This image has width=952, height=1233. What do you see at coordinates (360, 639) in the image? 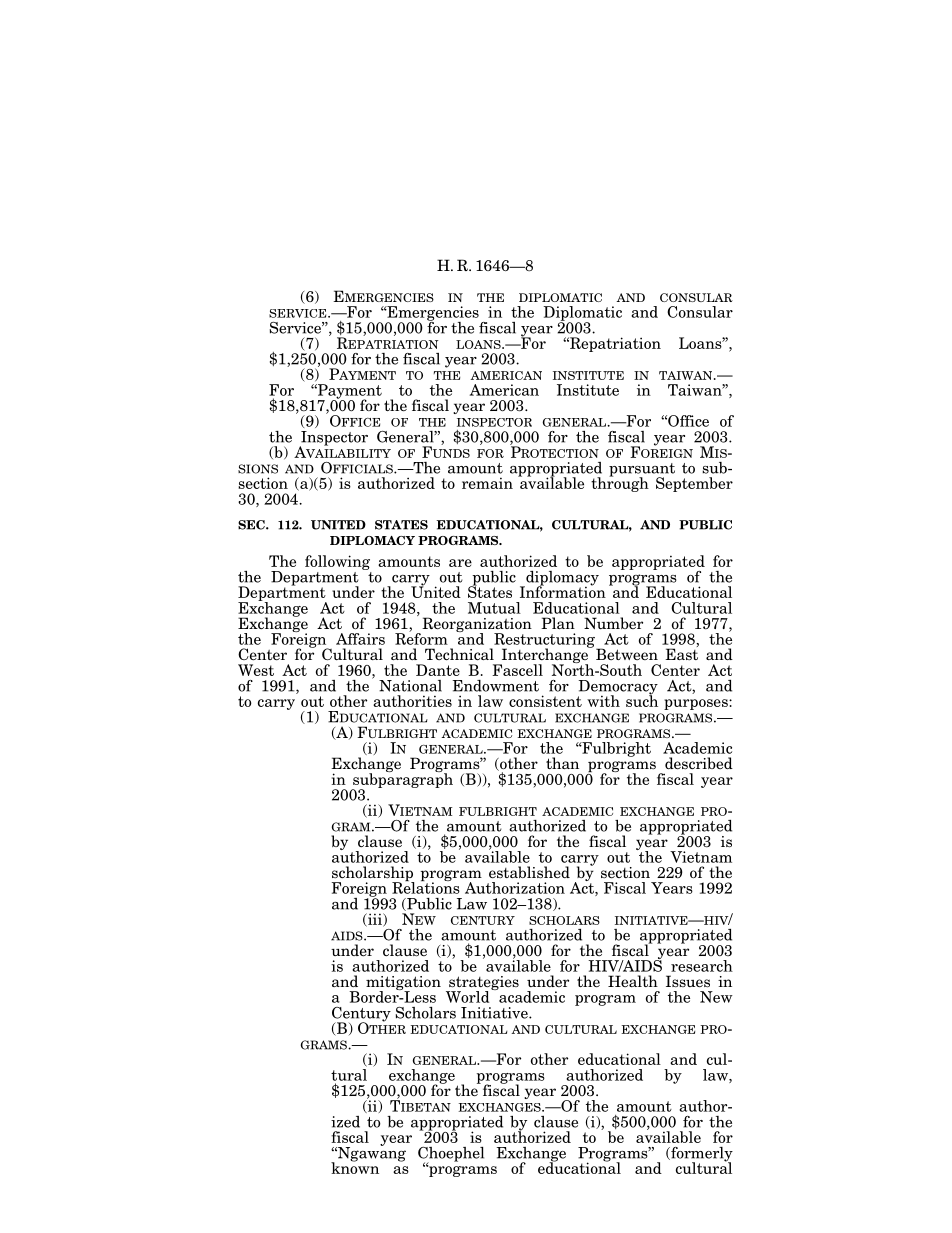
I see `Affairs` at bounding box center [360, 639].
